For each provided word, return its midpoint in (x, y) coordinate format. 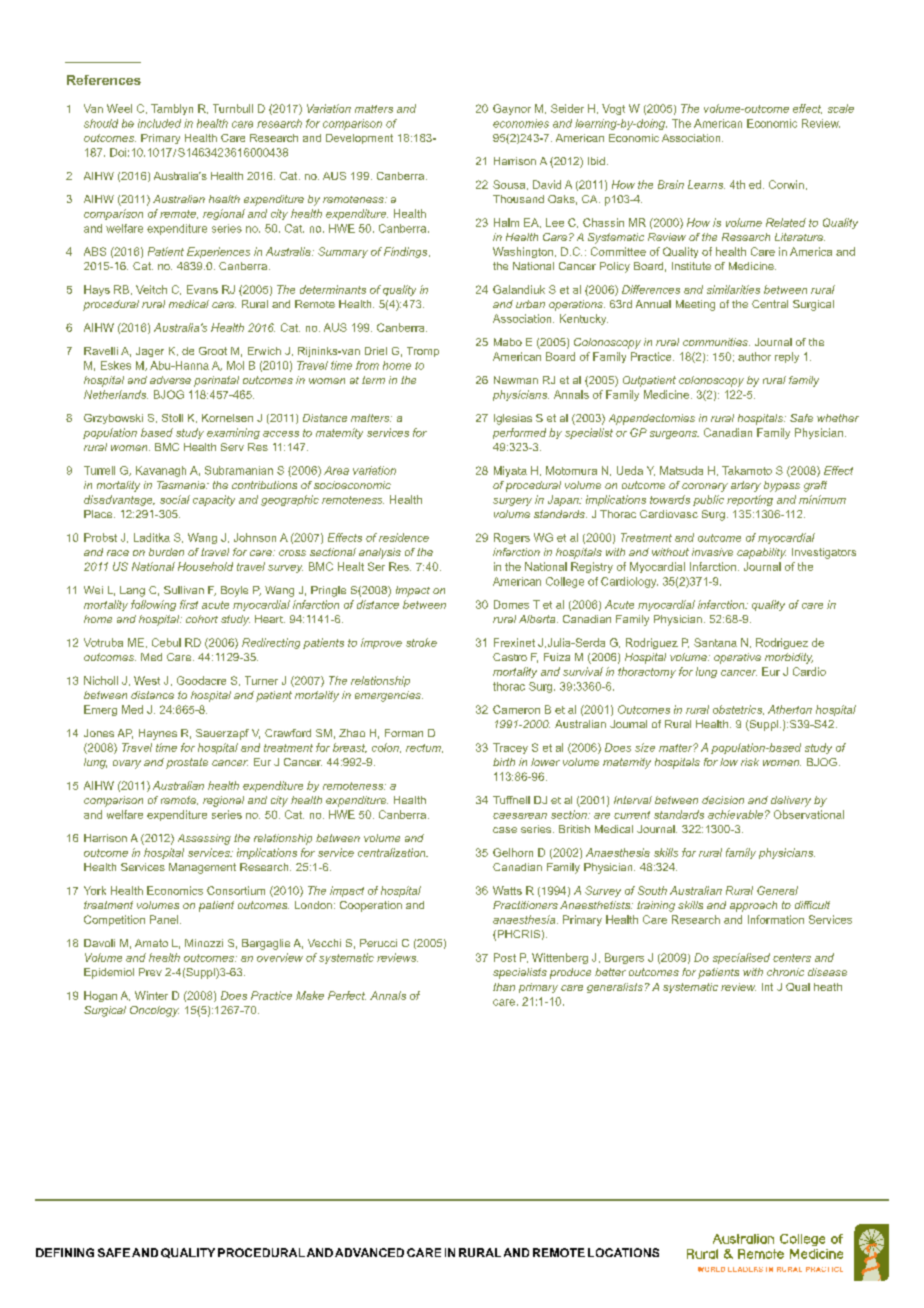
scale (841, 108)
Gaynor (512, 109)
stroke (421, 642)
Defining (65, 1252)
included (159, 123)
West (147, 680)
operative (737, 658)
